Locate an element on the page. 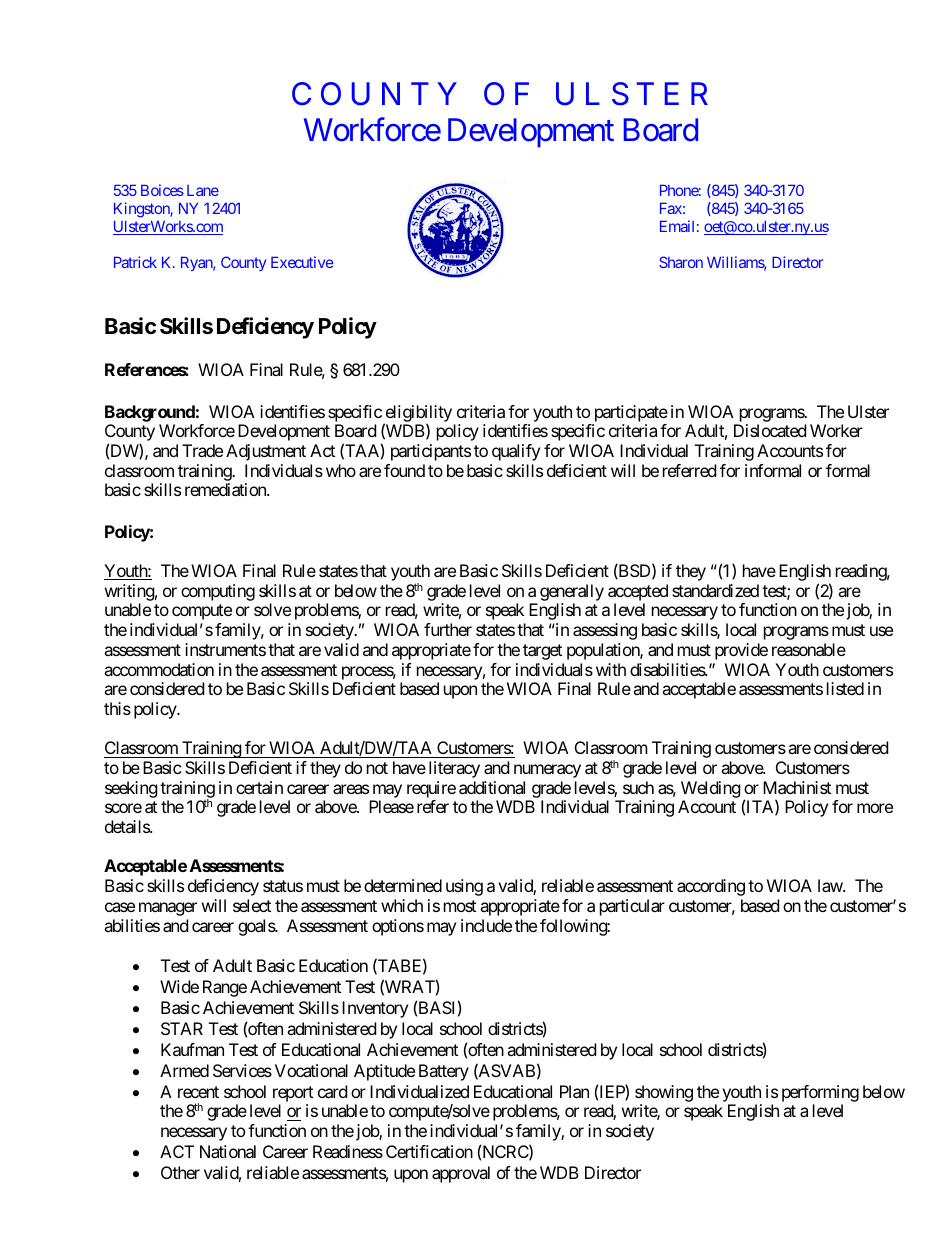 This page has width=952, height=1233. National is located at coordinates (228, 1151).
